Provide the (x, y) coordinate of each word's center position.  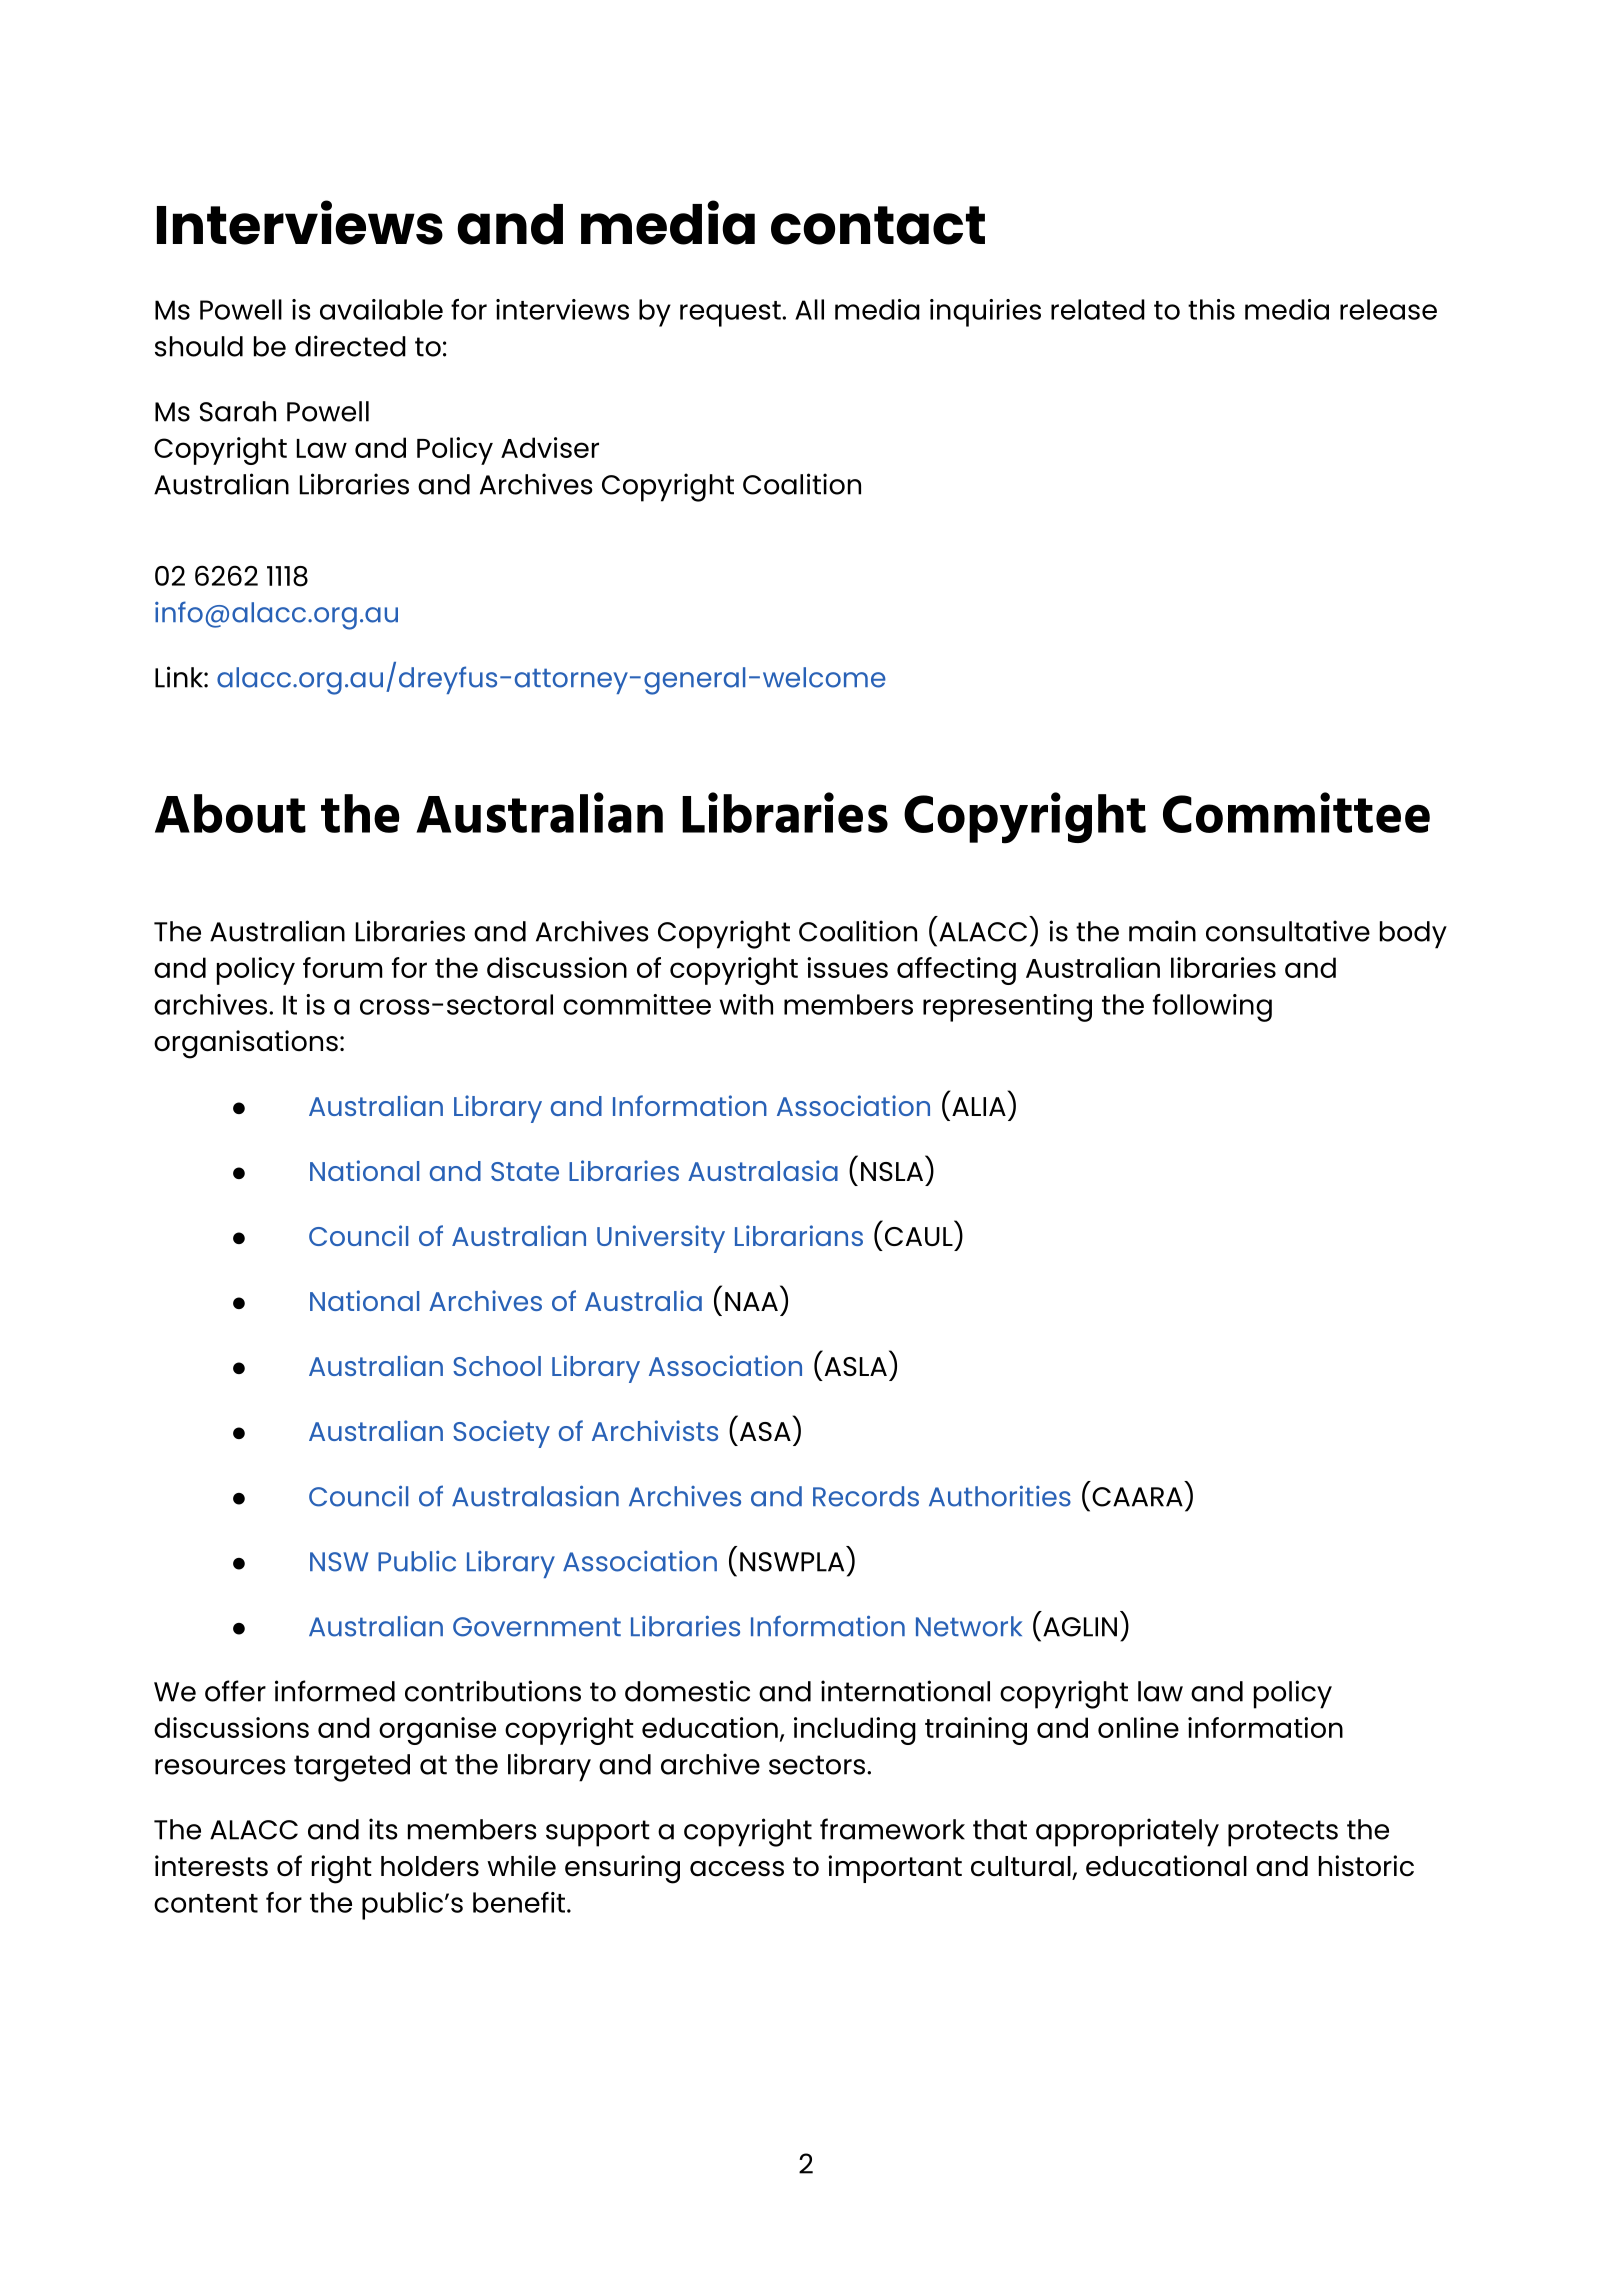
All (809, 309)
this (1211, 309)
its (383, 1829)
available (381, 309)
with (746, 1004)
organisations (246, 1044)
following (1212, 1008)
